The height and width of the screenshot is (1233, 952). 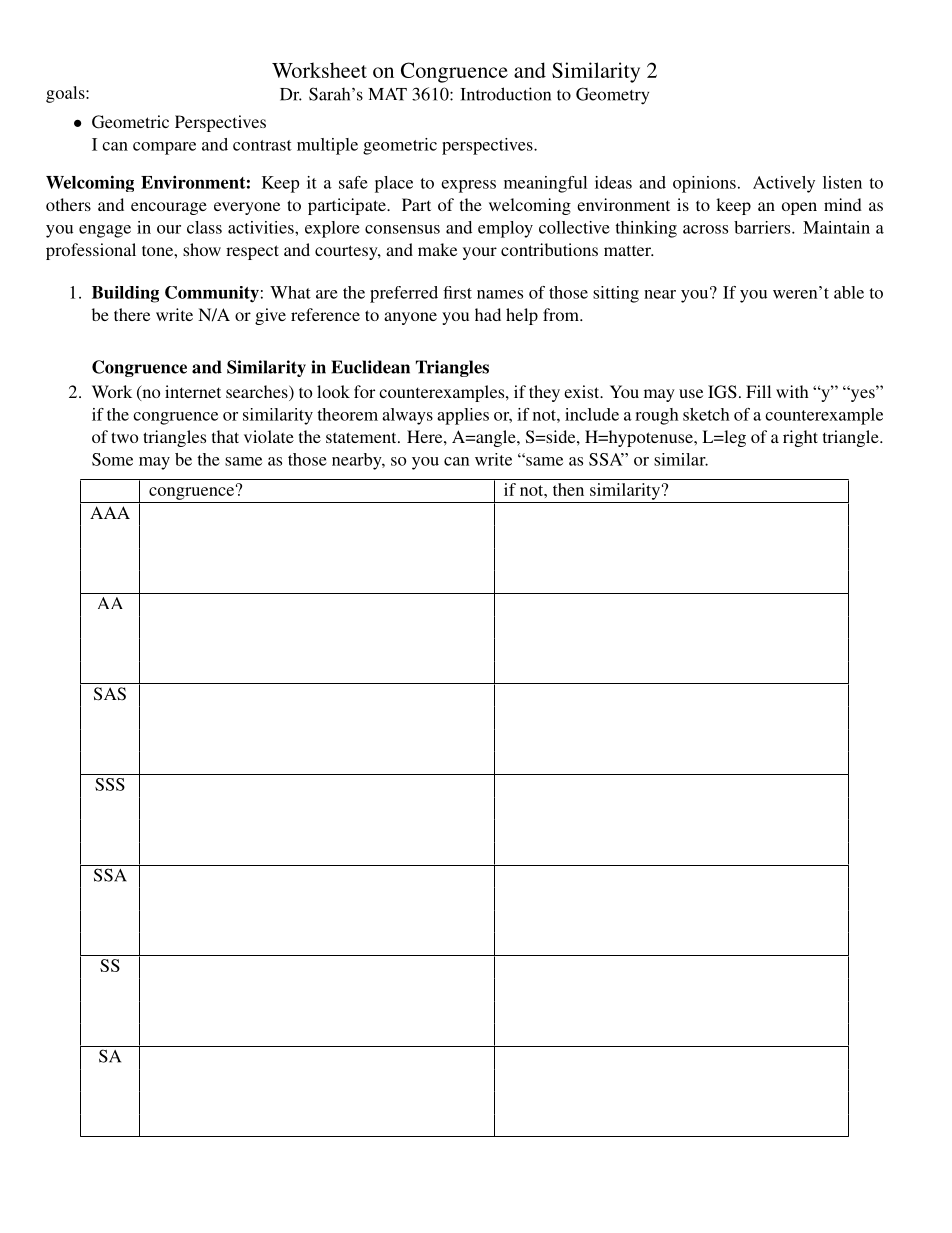 I want to click on right, so click(x=800, y=438).
